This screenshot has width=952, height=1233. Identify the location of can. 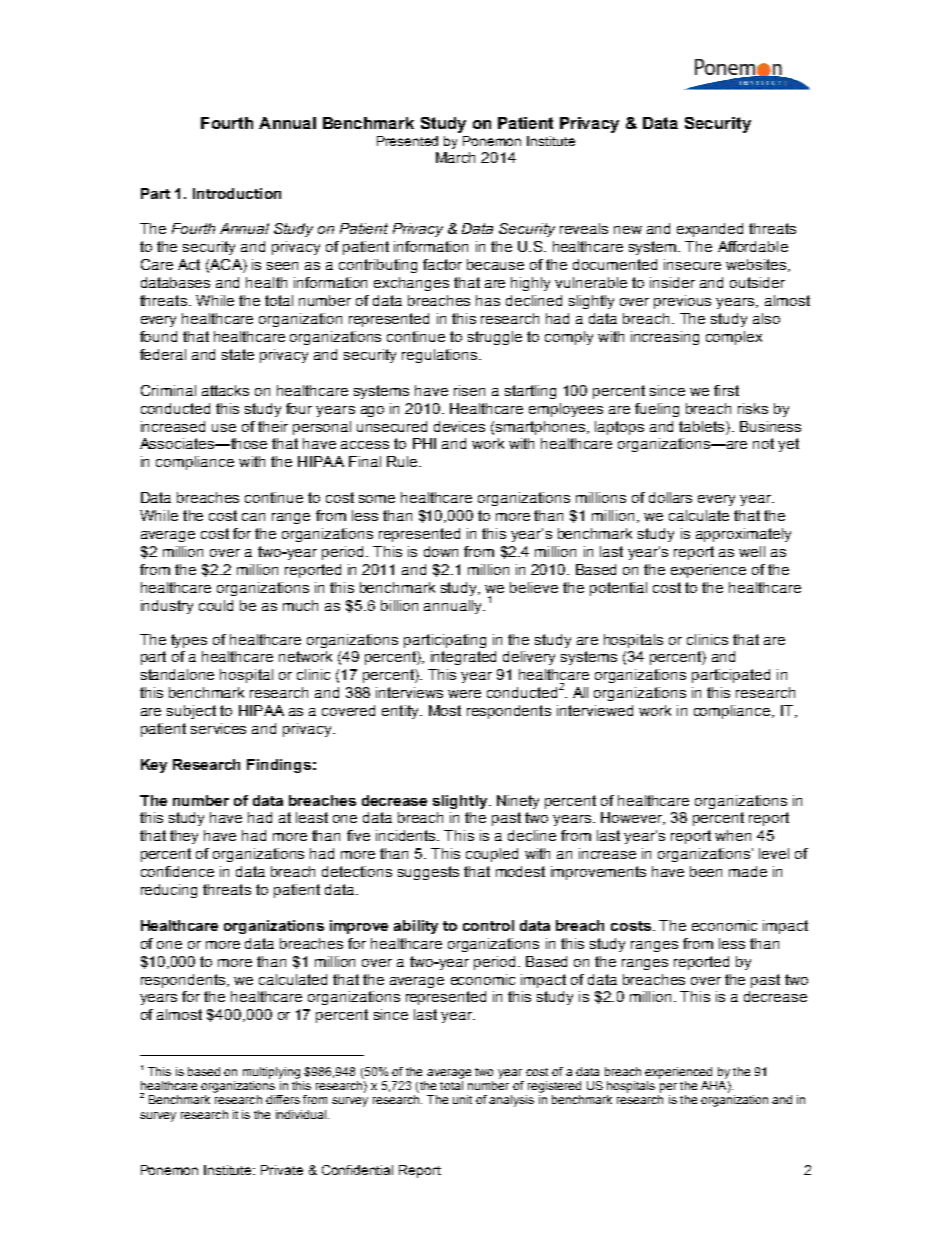
(253, 517).
